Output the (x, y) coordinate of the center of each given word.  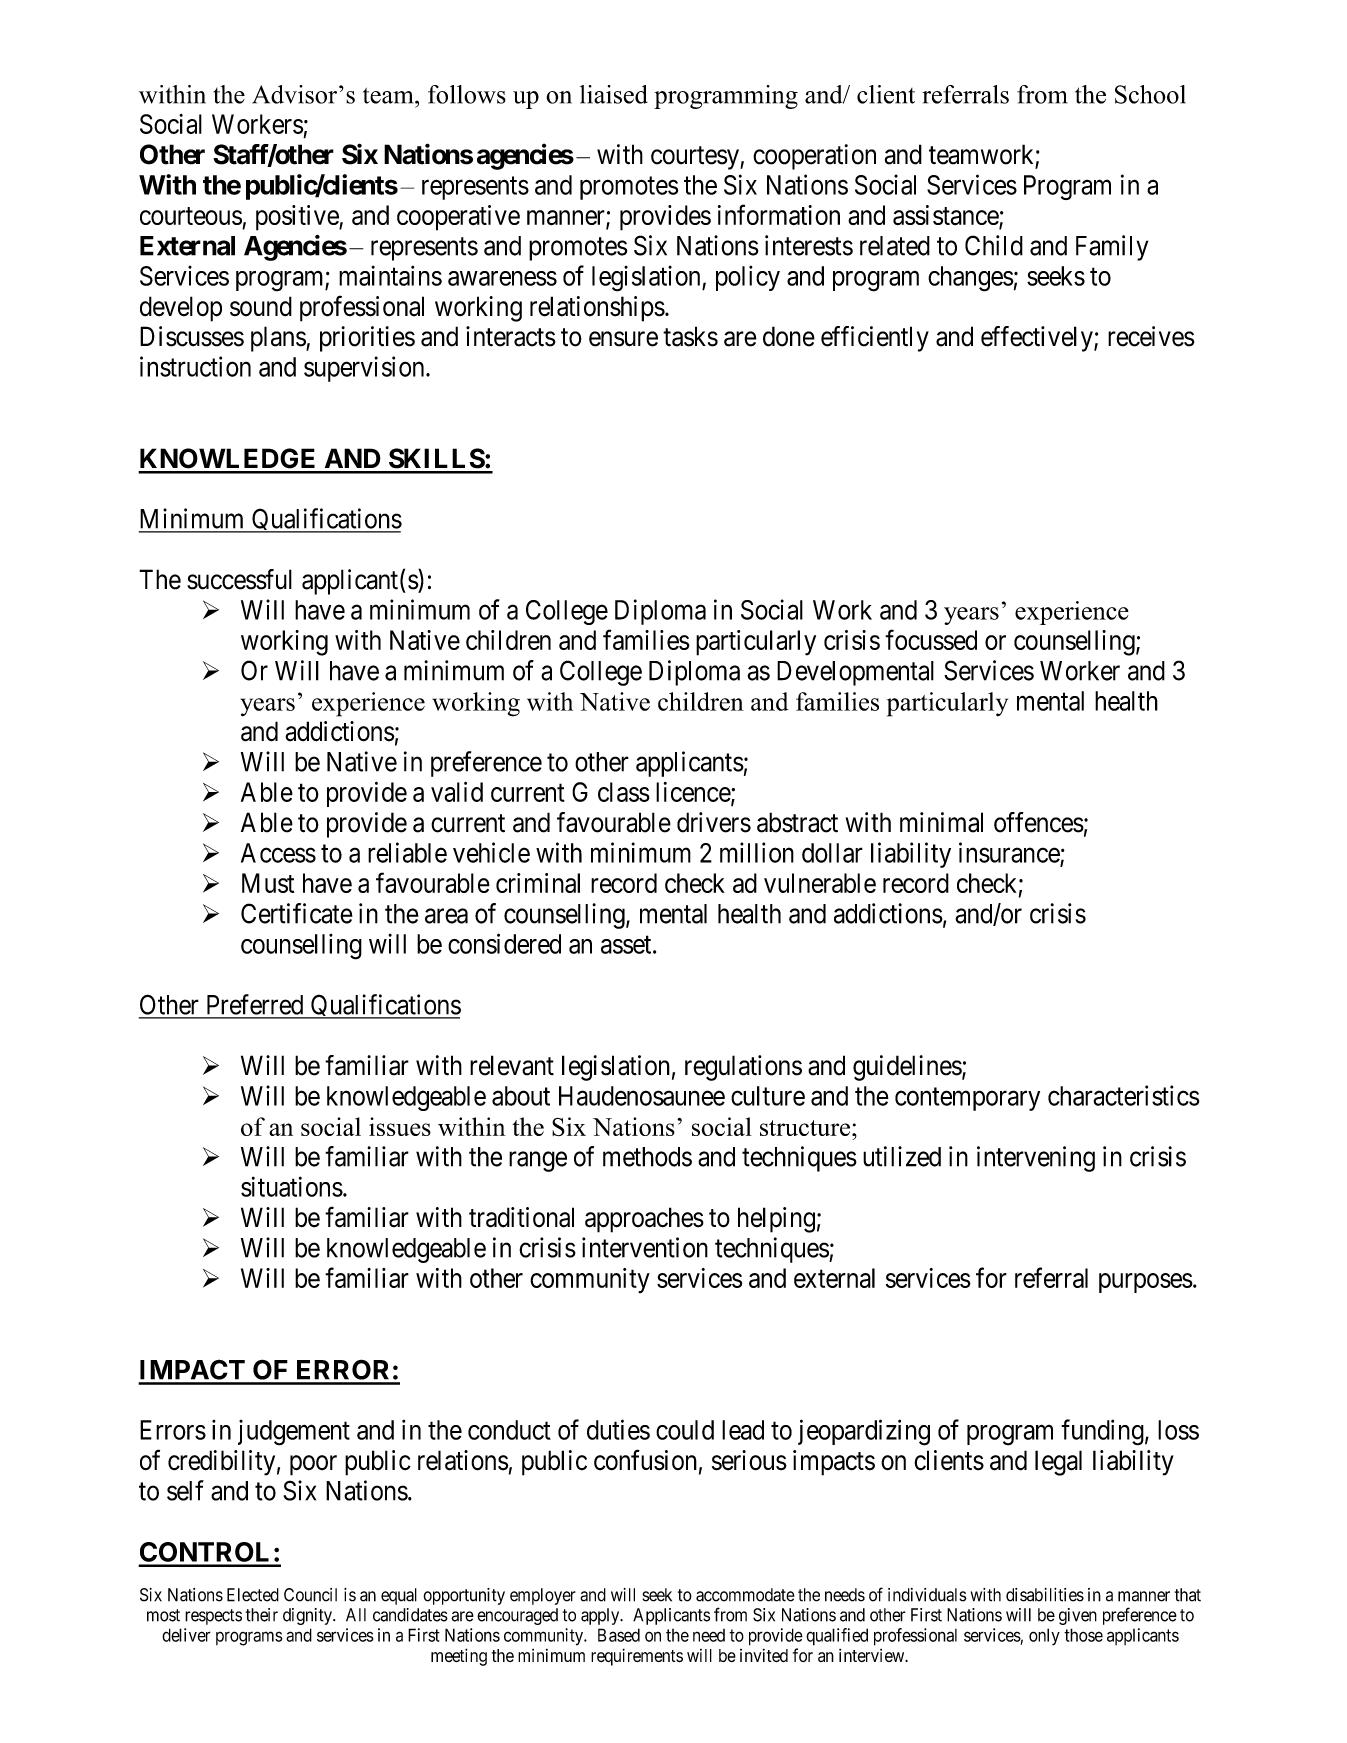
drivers (714, 822)
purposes (1146, 1283)
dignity (308, 1616)
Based (619, 1635)
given (1078, 1616)
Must (268, 883)
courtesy (696, 158)
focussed (931, 639)
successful (239, 579)
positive (298, 218)
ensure (623, 339)
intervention (645, 1247)
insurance (1010, 853)
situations (292, 1186)
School (1150, 94)
